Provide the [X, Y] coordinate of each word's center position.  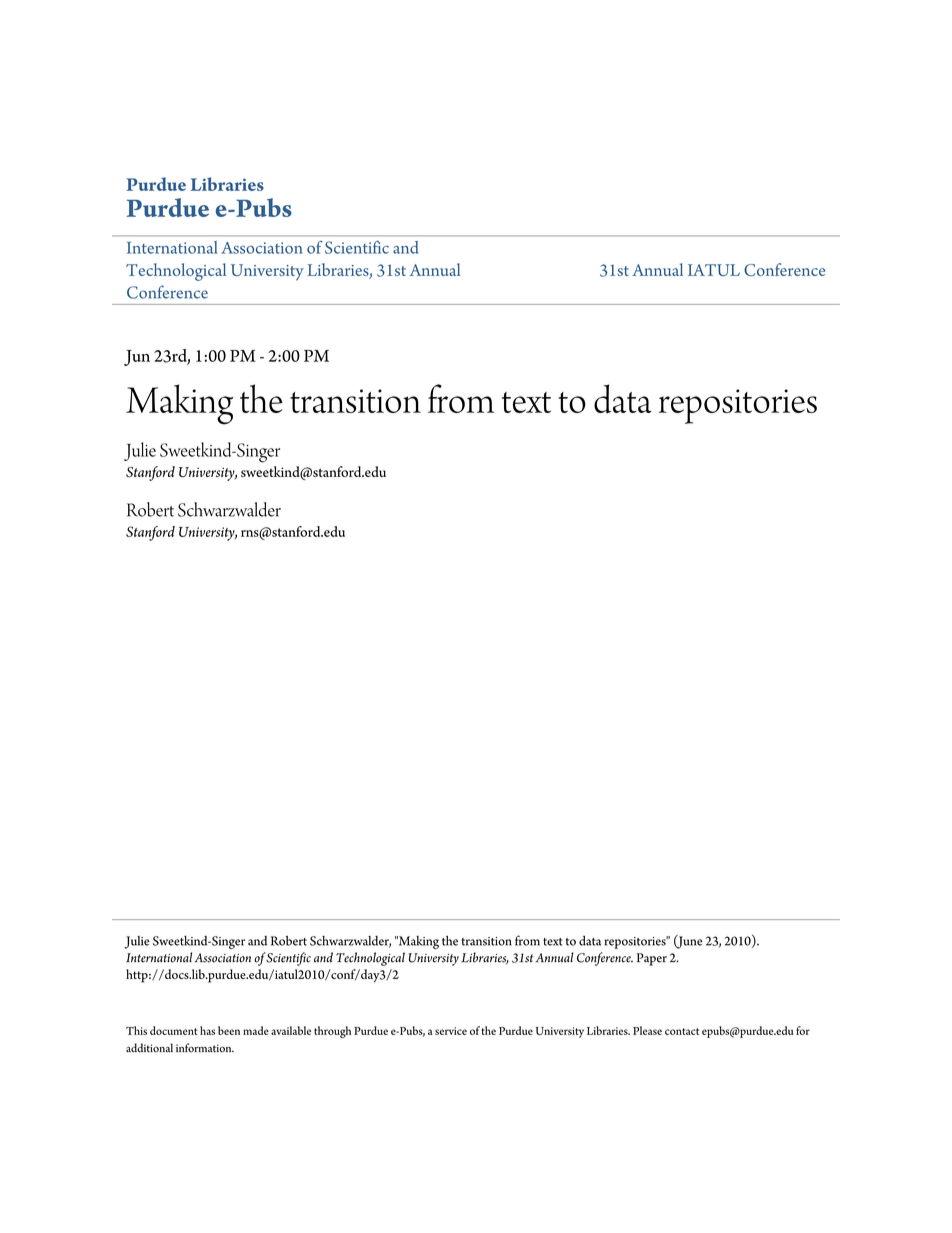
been [229, 1030]
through [332, 1032]
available [291, 1030]
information [205, 1048]
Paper [652, 959]
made [256, 1030]
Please [647, 1030]
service [451, 1031]
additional [149, 1048]
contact [682, 1031]
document [173, 1030]
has [207, 1030]
